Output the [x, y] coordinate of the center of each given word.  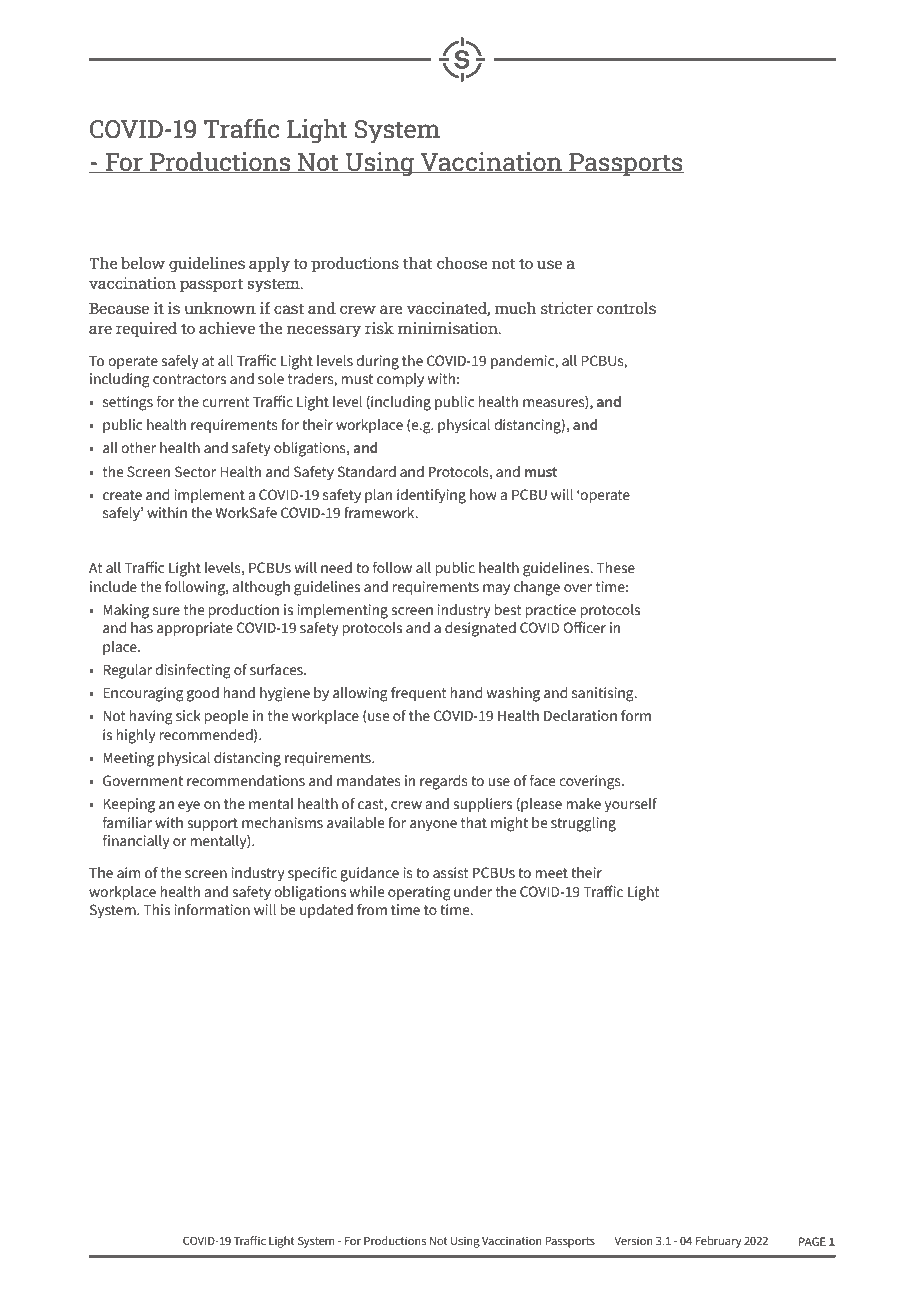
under [473, 892]
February [718, 1242]
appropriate [195, 629]
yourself [630, 805]
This [156, 910]
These [615, 568]
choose [462, 263]
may [496, 589]
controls [626, 308]
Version [633, 1240]
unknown [220, 308]
